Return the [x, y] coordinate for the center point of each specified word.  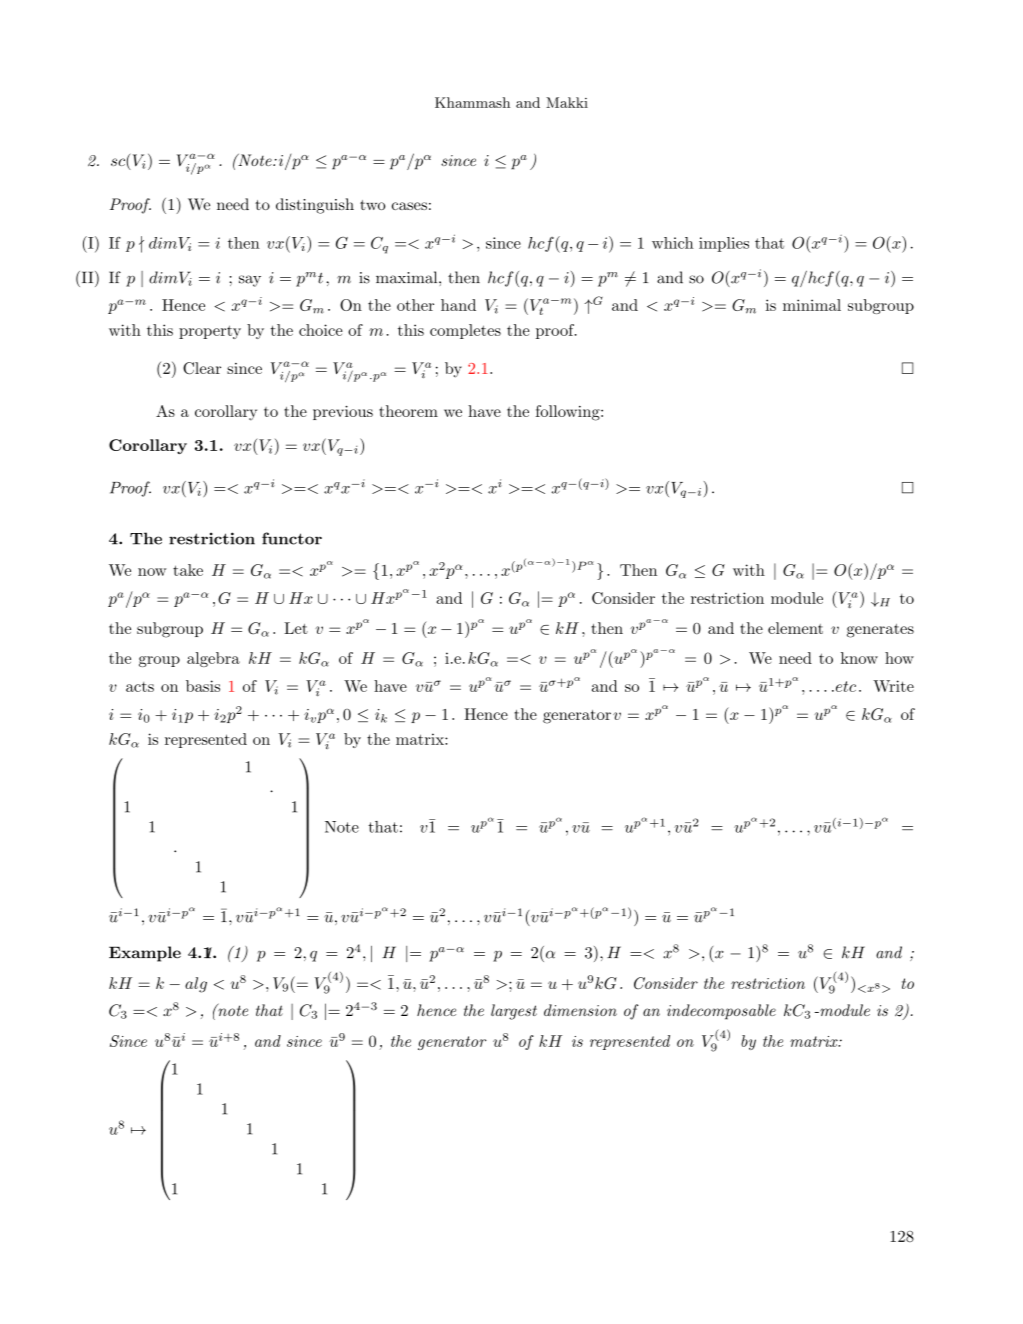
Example [145, 954]
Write [893, 686]
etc [844, 686]
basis [203, 686]
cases [409, 206]
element [795, 628]
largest [514, 1012]
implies [724, 244]
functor [292, 538]
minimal [812, 305]
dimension [580, 1010]
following [569, 413]
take [188, 570]
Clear [202, 368]
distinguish [315, 206]
